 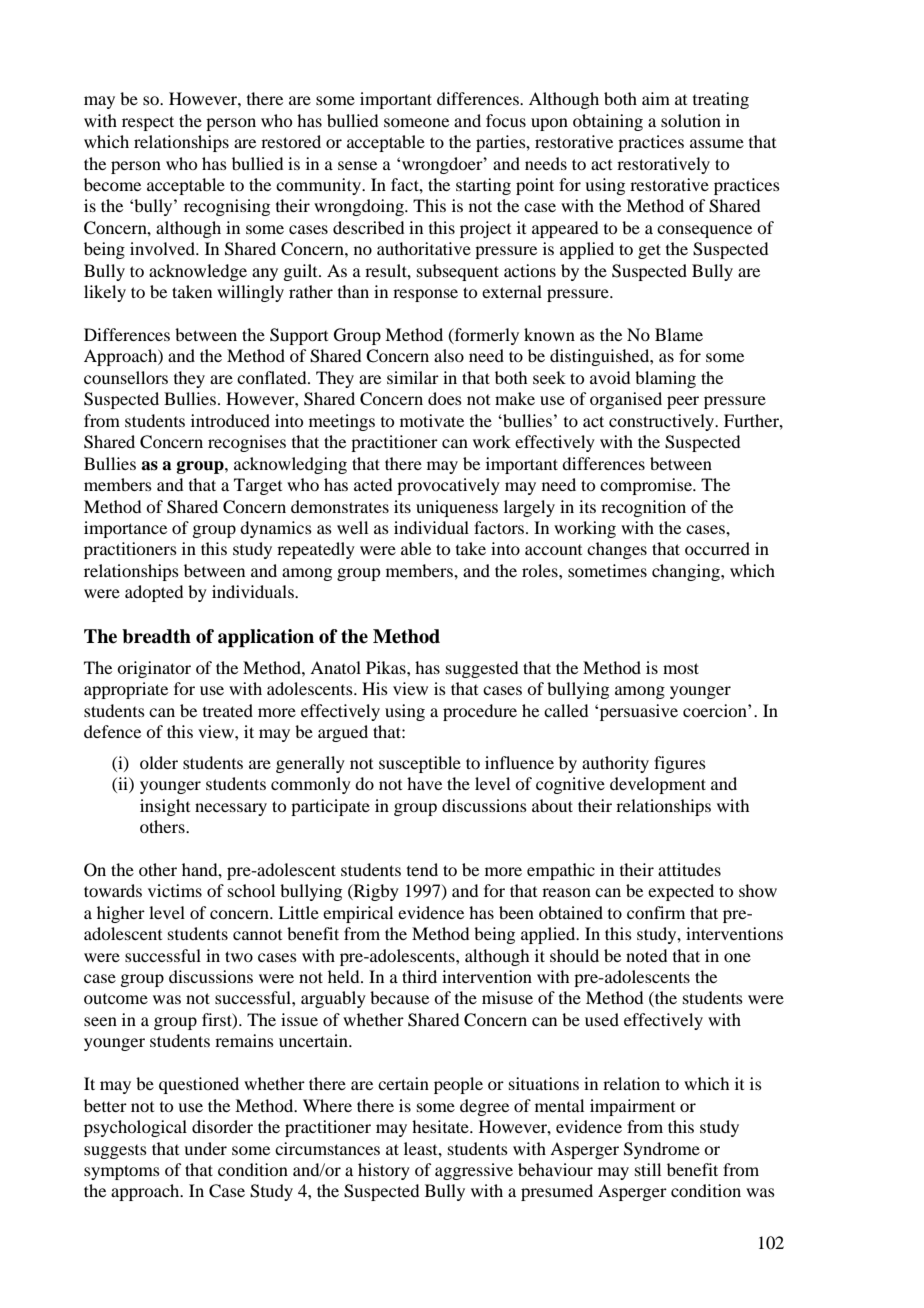 I want to click on focus, so click(x=506, y=120).
